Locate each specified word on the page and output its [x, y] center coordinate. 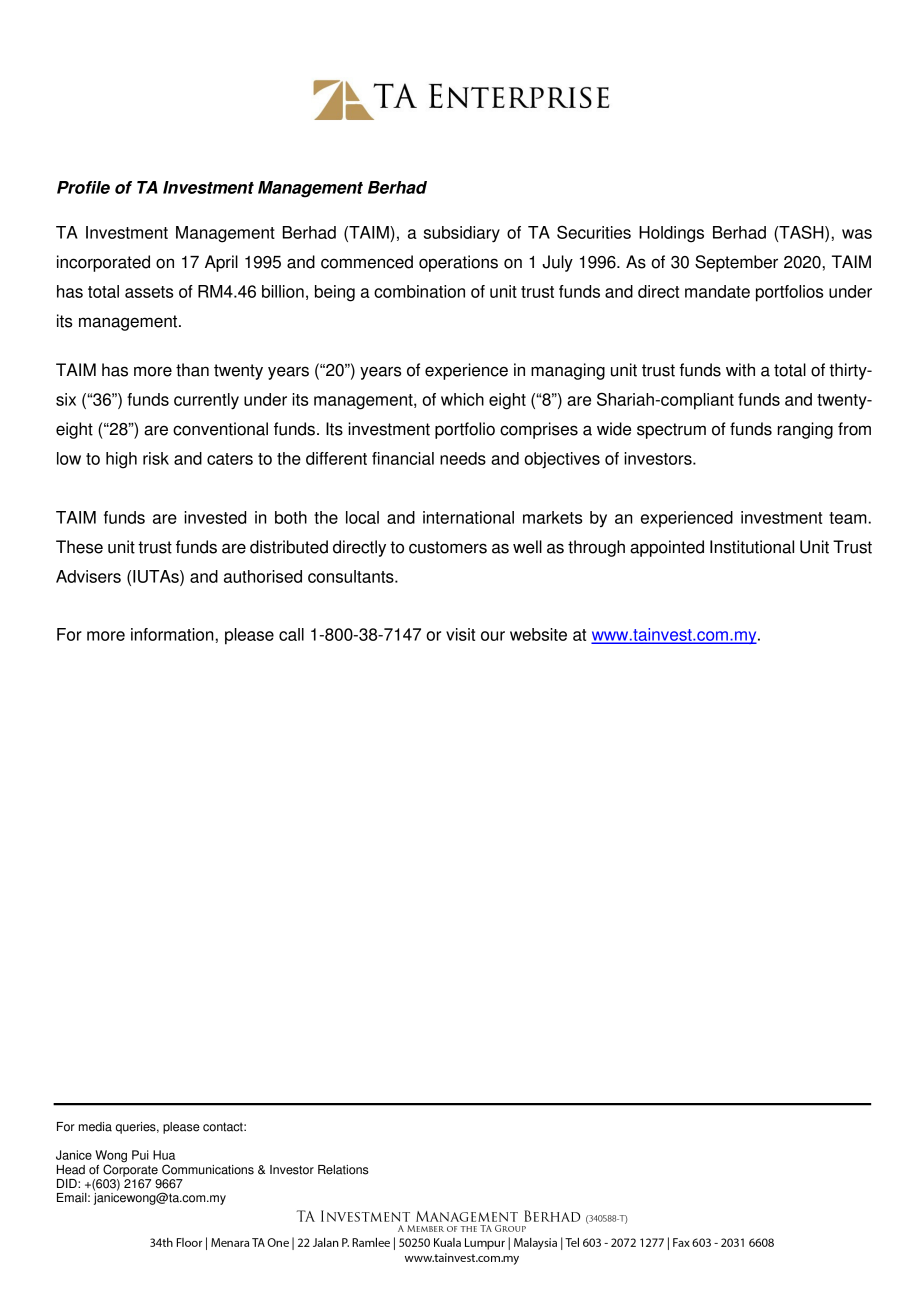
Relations [343, 1170]
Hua [164, 1155]
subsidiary [461, 234]
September [736, 263]
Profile [83, 187]
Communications [208, 1169]
